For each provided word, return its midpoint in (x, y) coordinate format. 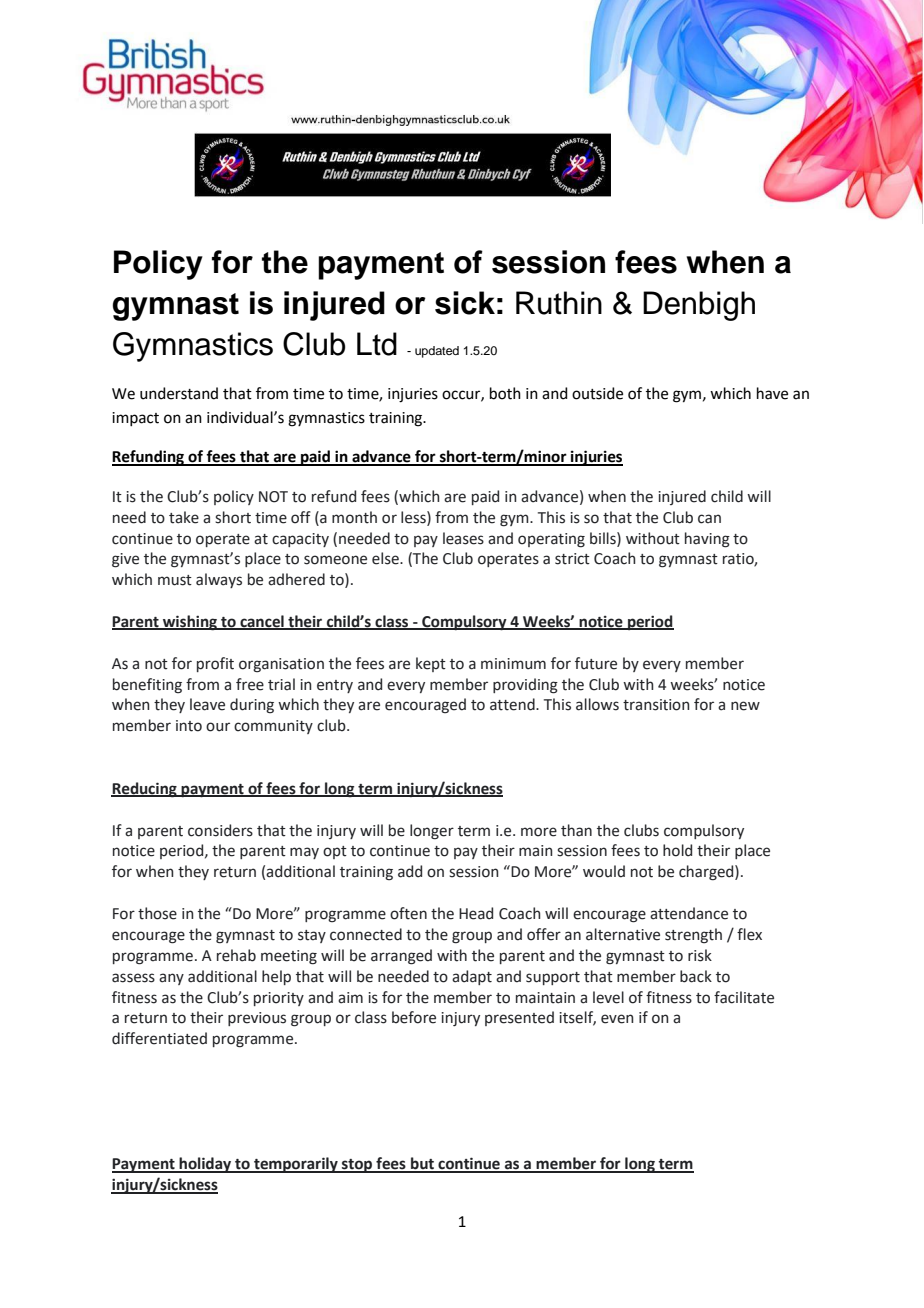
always (219, 580)
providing (525, 686)
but (422, 1164)
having (707, 540)
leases (463, 538)
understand (179, 393)
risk (700, 955)
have (772, 393)
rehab (236, 955)
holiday (206, 1165)
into (189, 726)
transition (656, 705)
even (617, 1019)
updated (437, 352)
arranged (401, 957)
